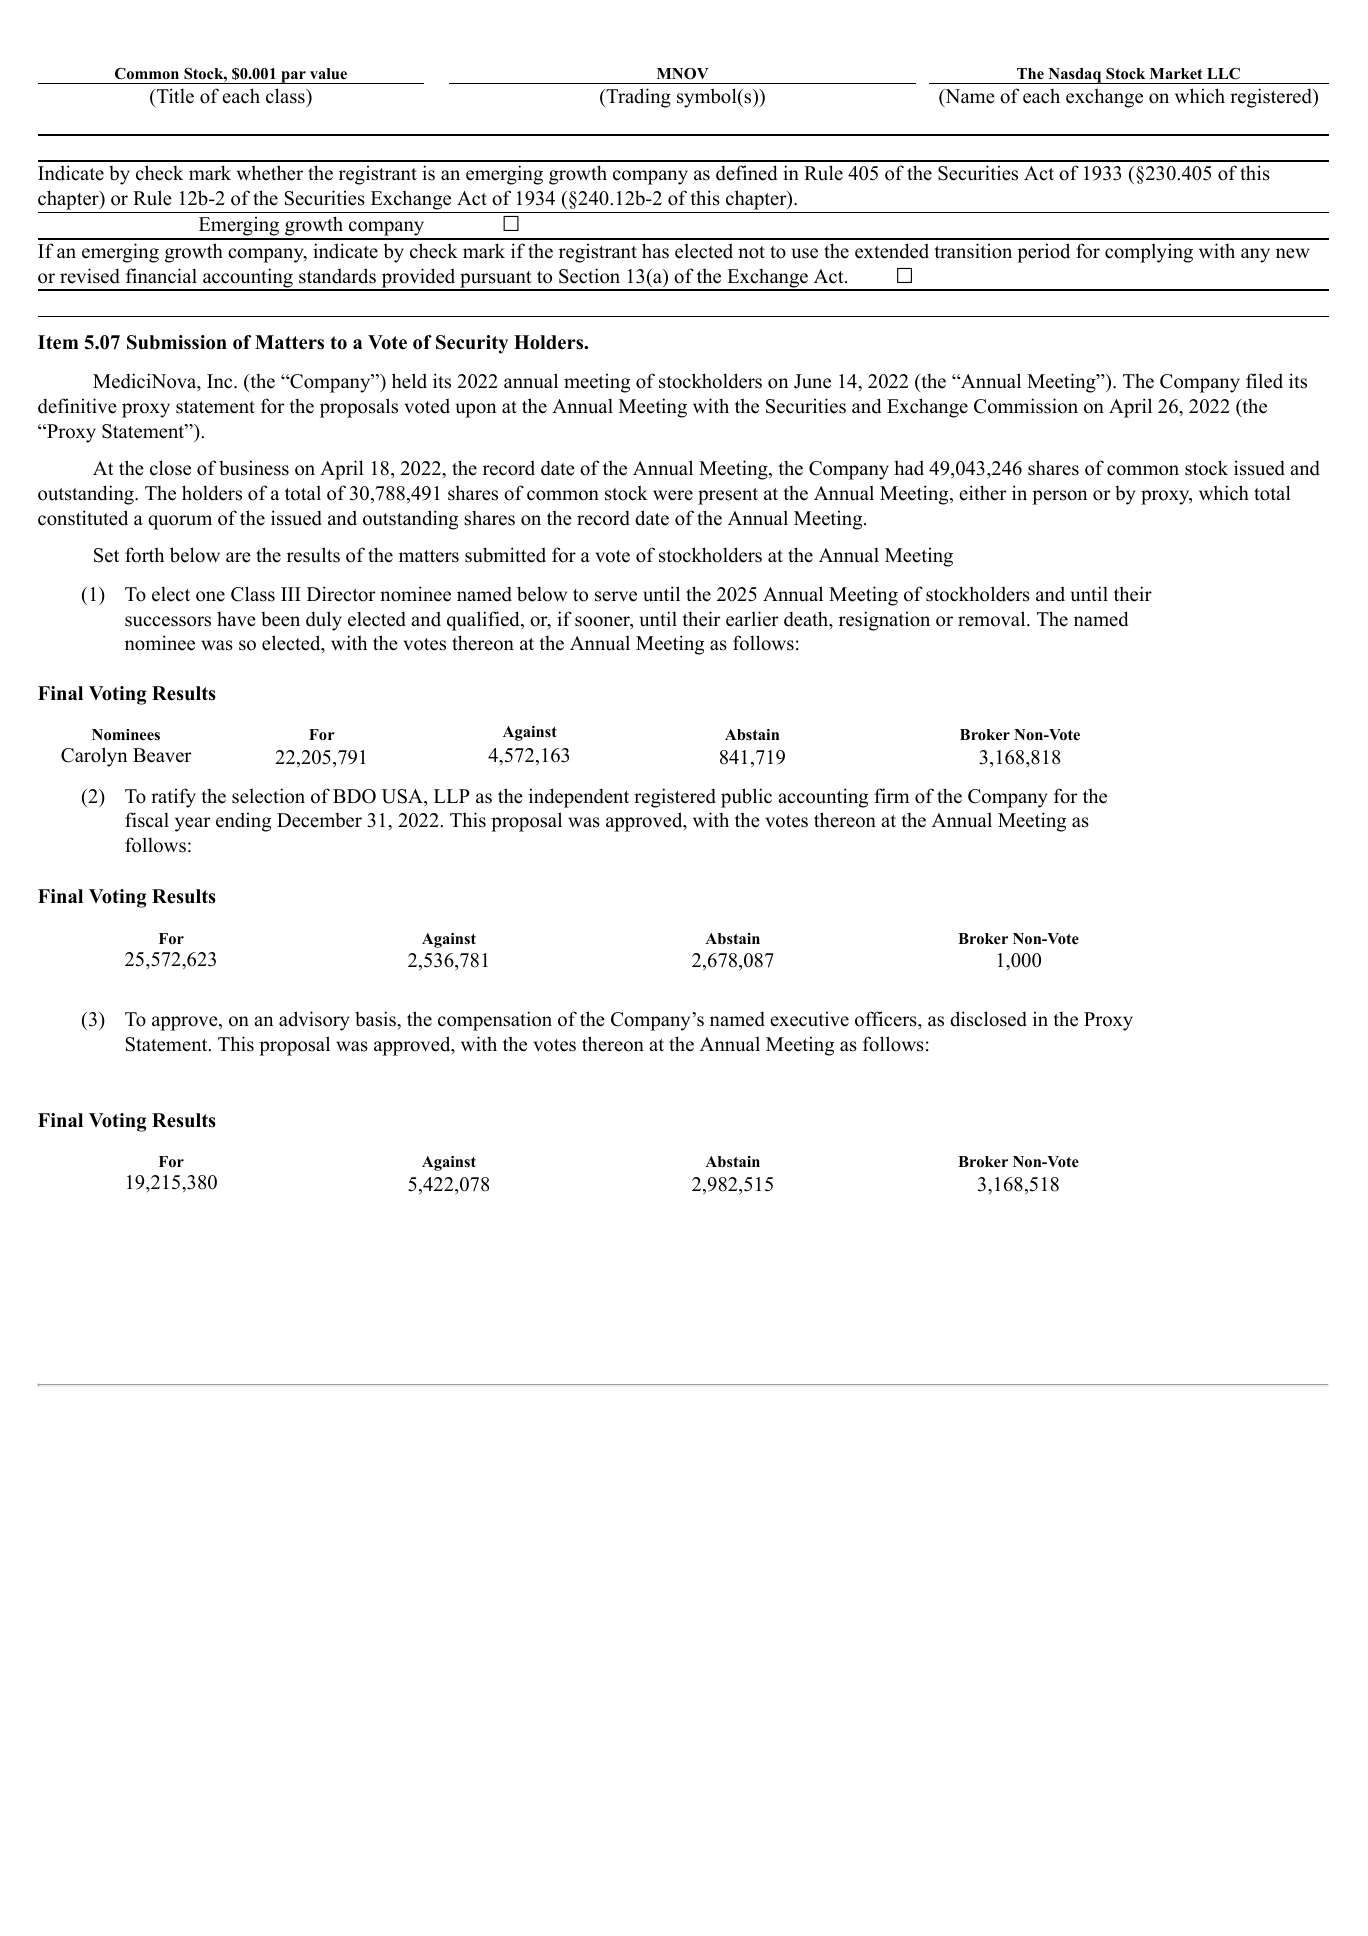 This screenshot has width=1368, height=1936. What do you see at coordinates (174, 96) in the screenshot?
I see `Title` at bounding box center [174, 96].
